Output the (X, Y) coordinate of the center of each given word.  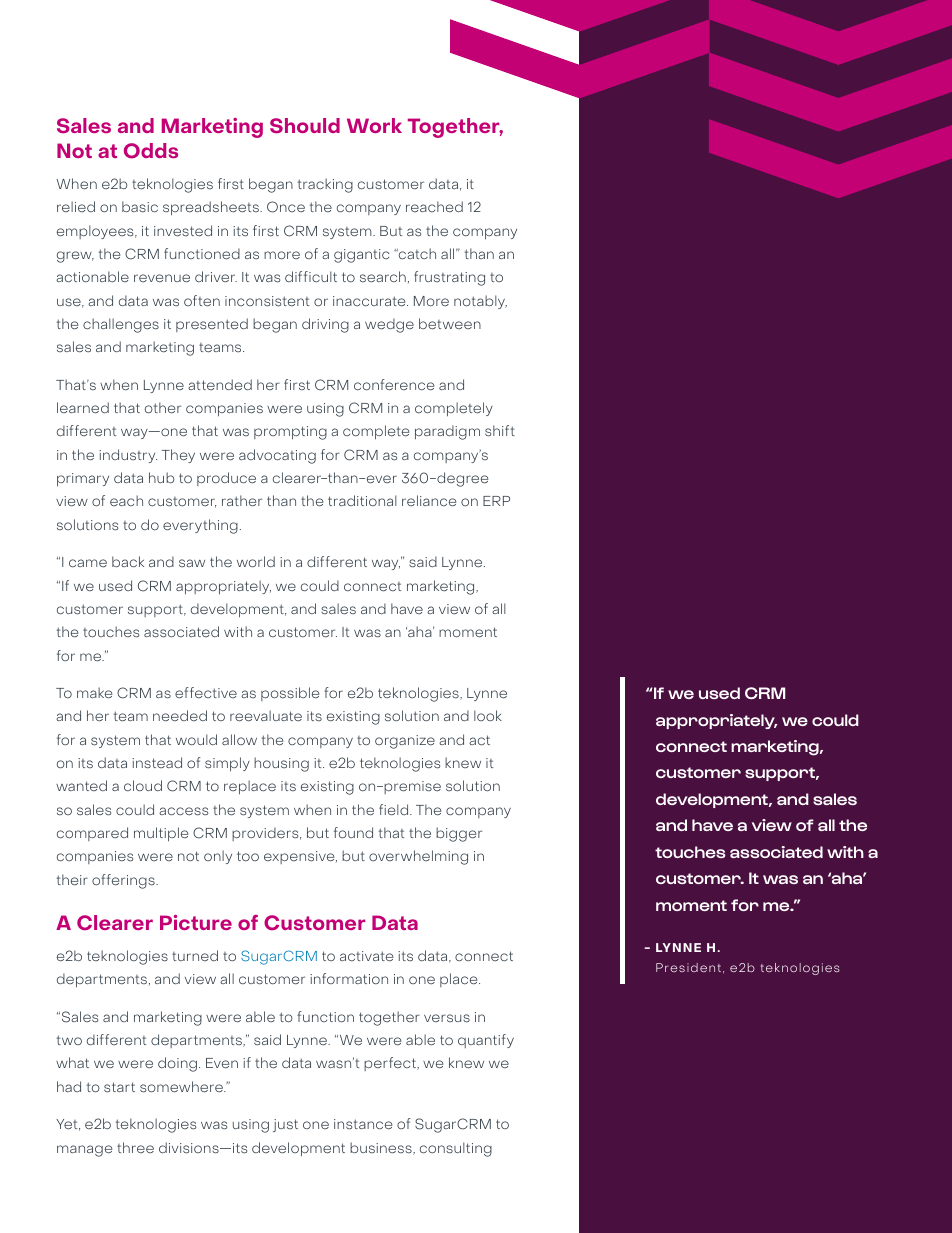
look (488, 715)
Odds (151, 151)
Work (374, 125)
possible (290, 694)
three (135, 1147)
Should (305, 126)
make (94, 693)
